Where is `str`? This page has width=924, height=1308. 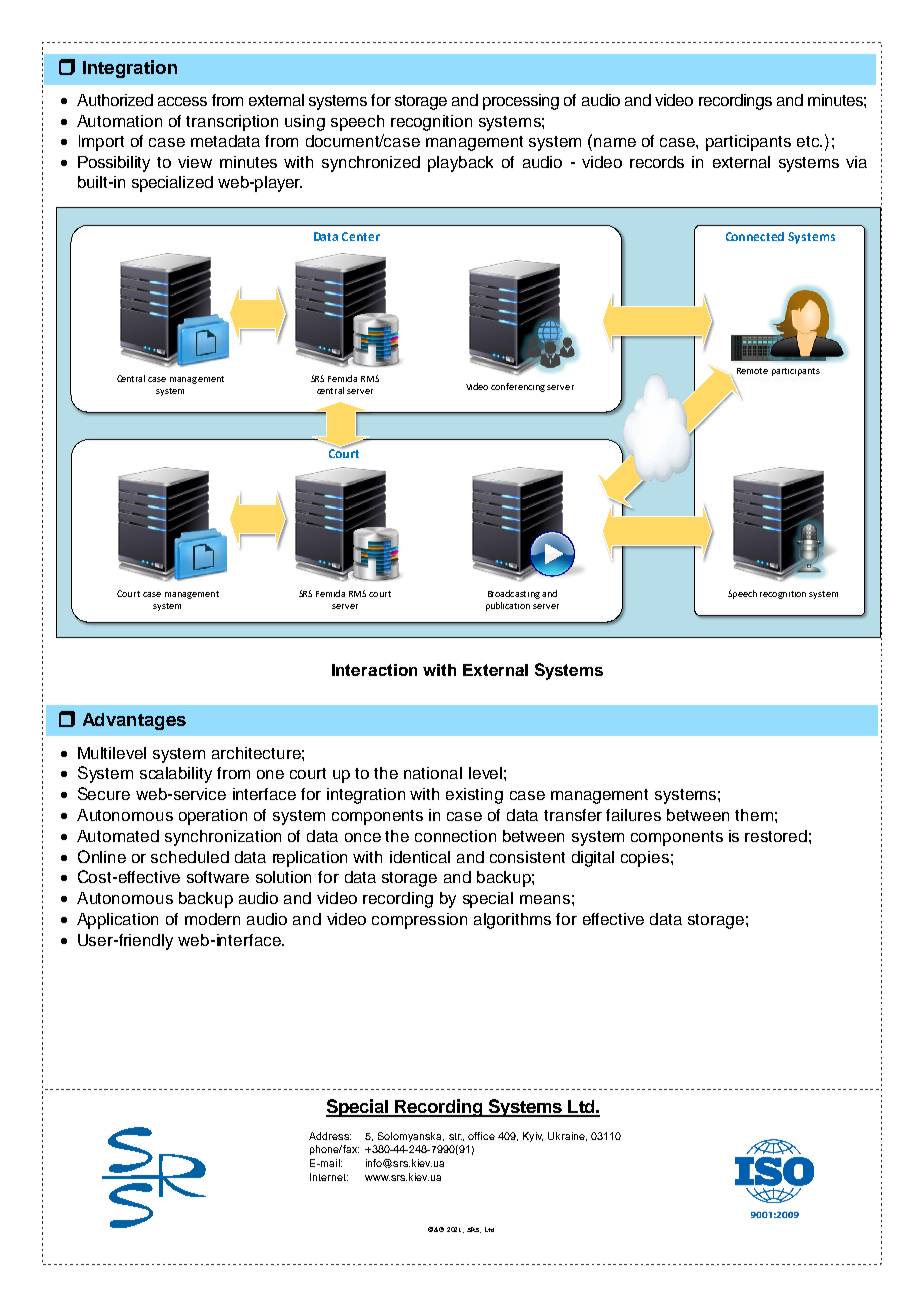
str is located at coordinates (455, 1136).
